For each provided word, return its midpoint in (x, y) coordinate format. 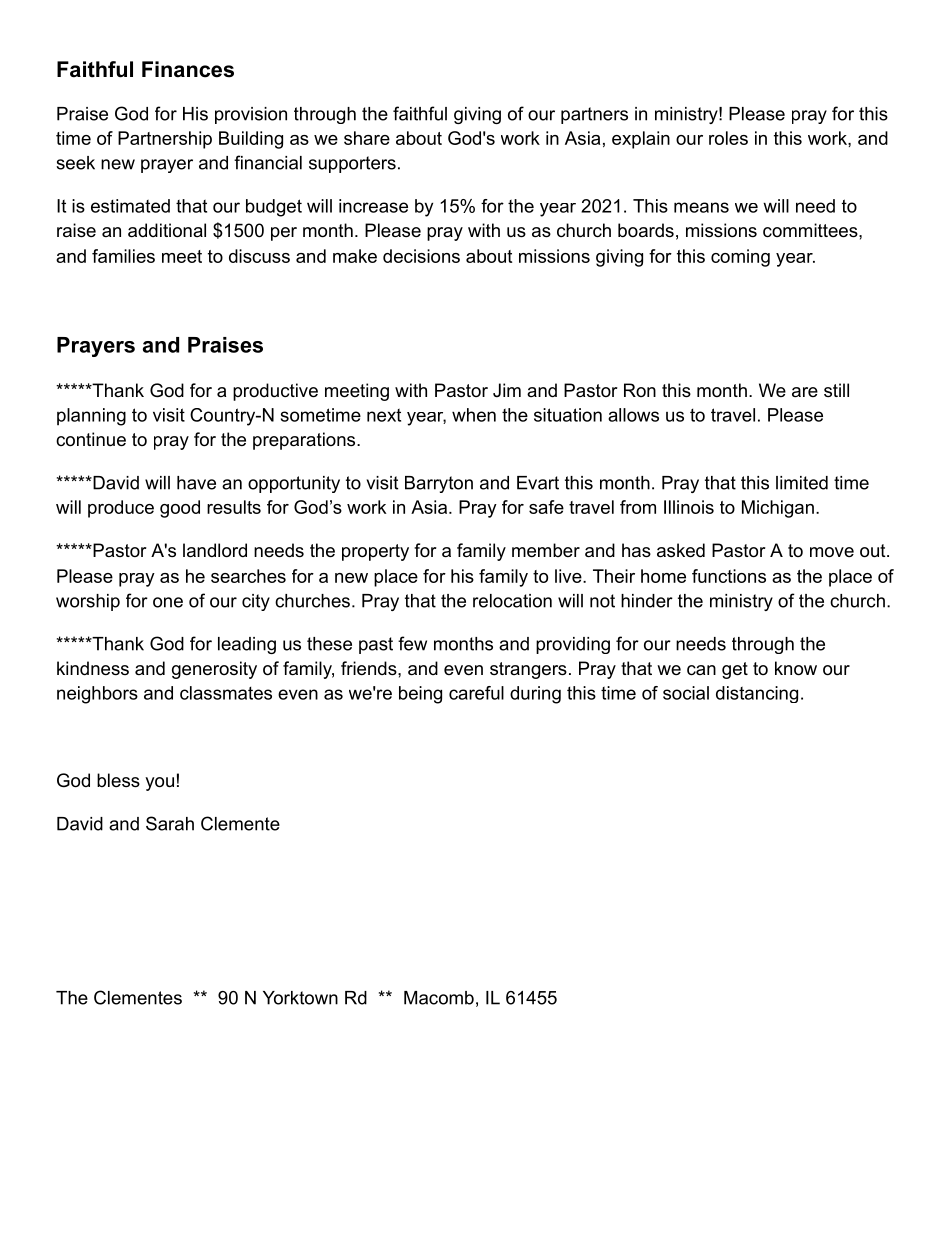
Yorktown (300, 998)
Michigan (778, 509)
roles (728, 138)
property (375, 552)
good (180, 509)
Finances (188, 69)
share (367, 138)
